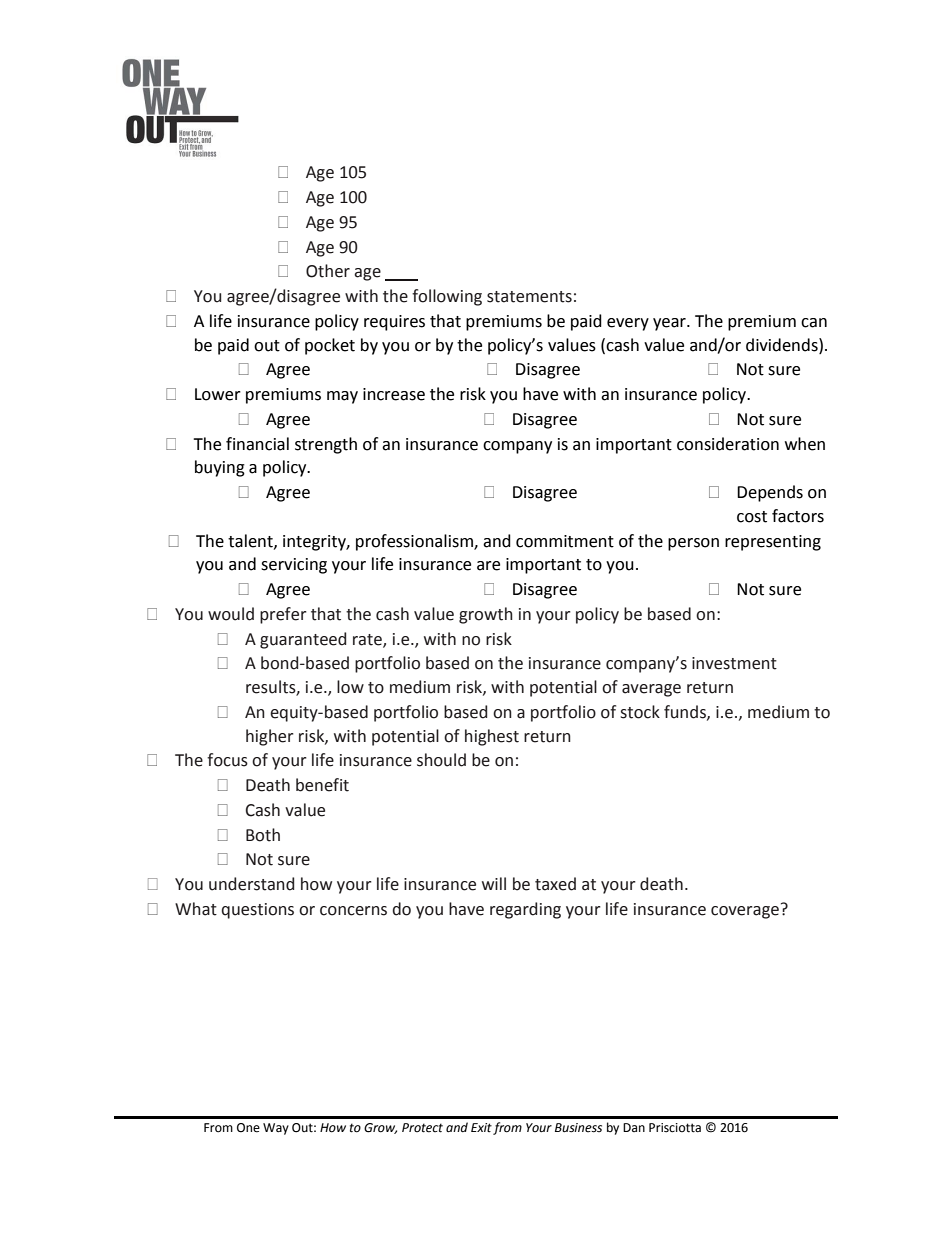  I want to click on Way, so click(276, 1129).
